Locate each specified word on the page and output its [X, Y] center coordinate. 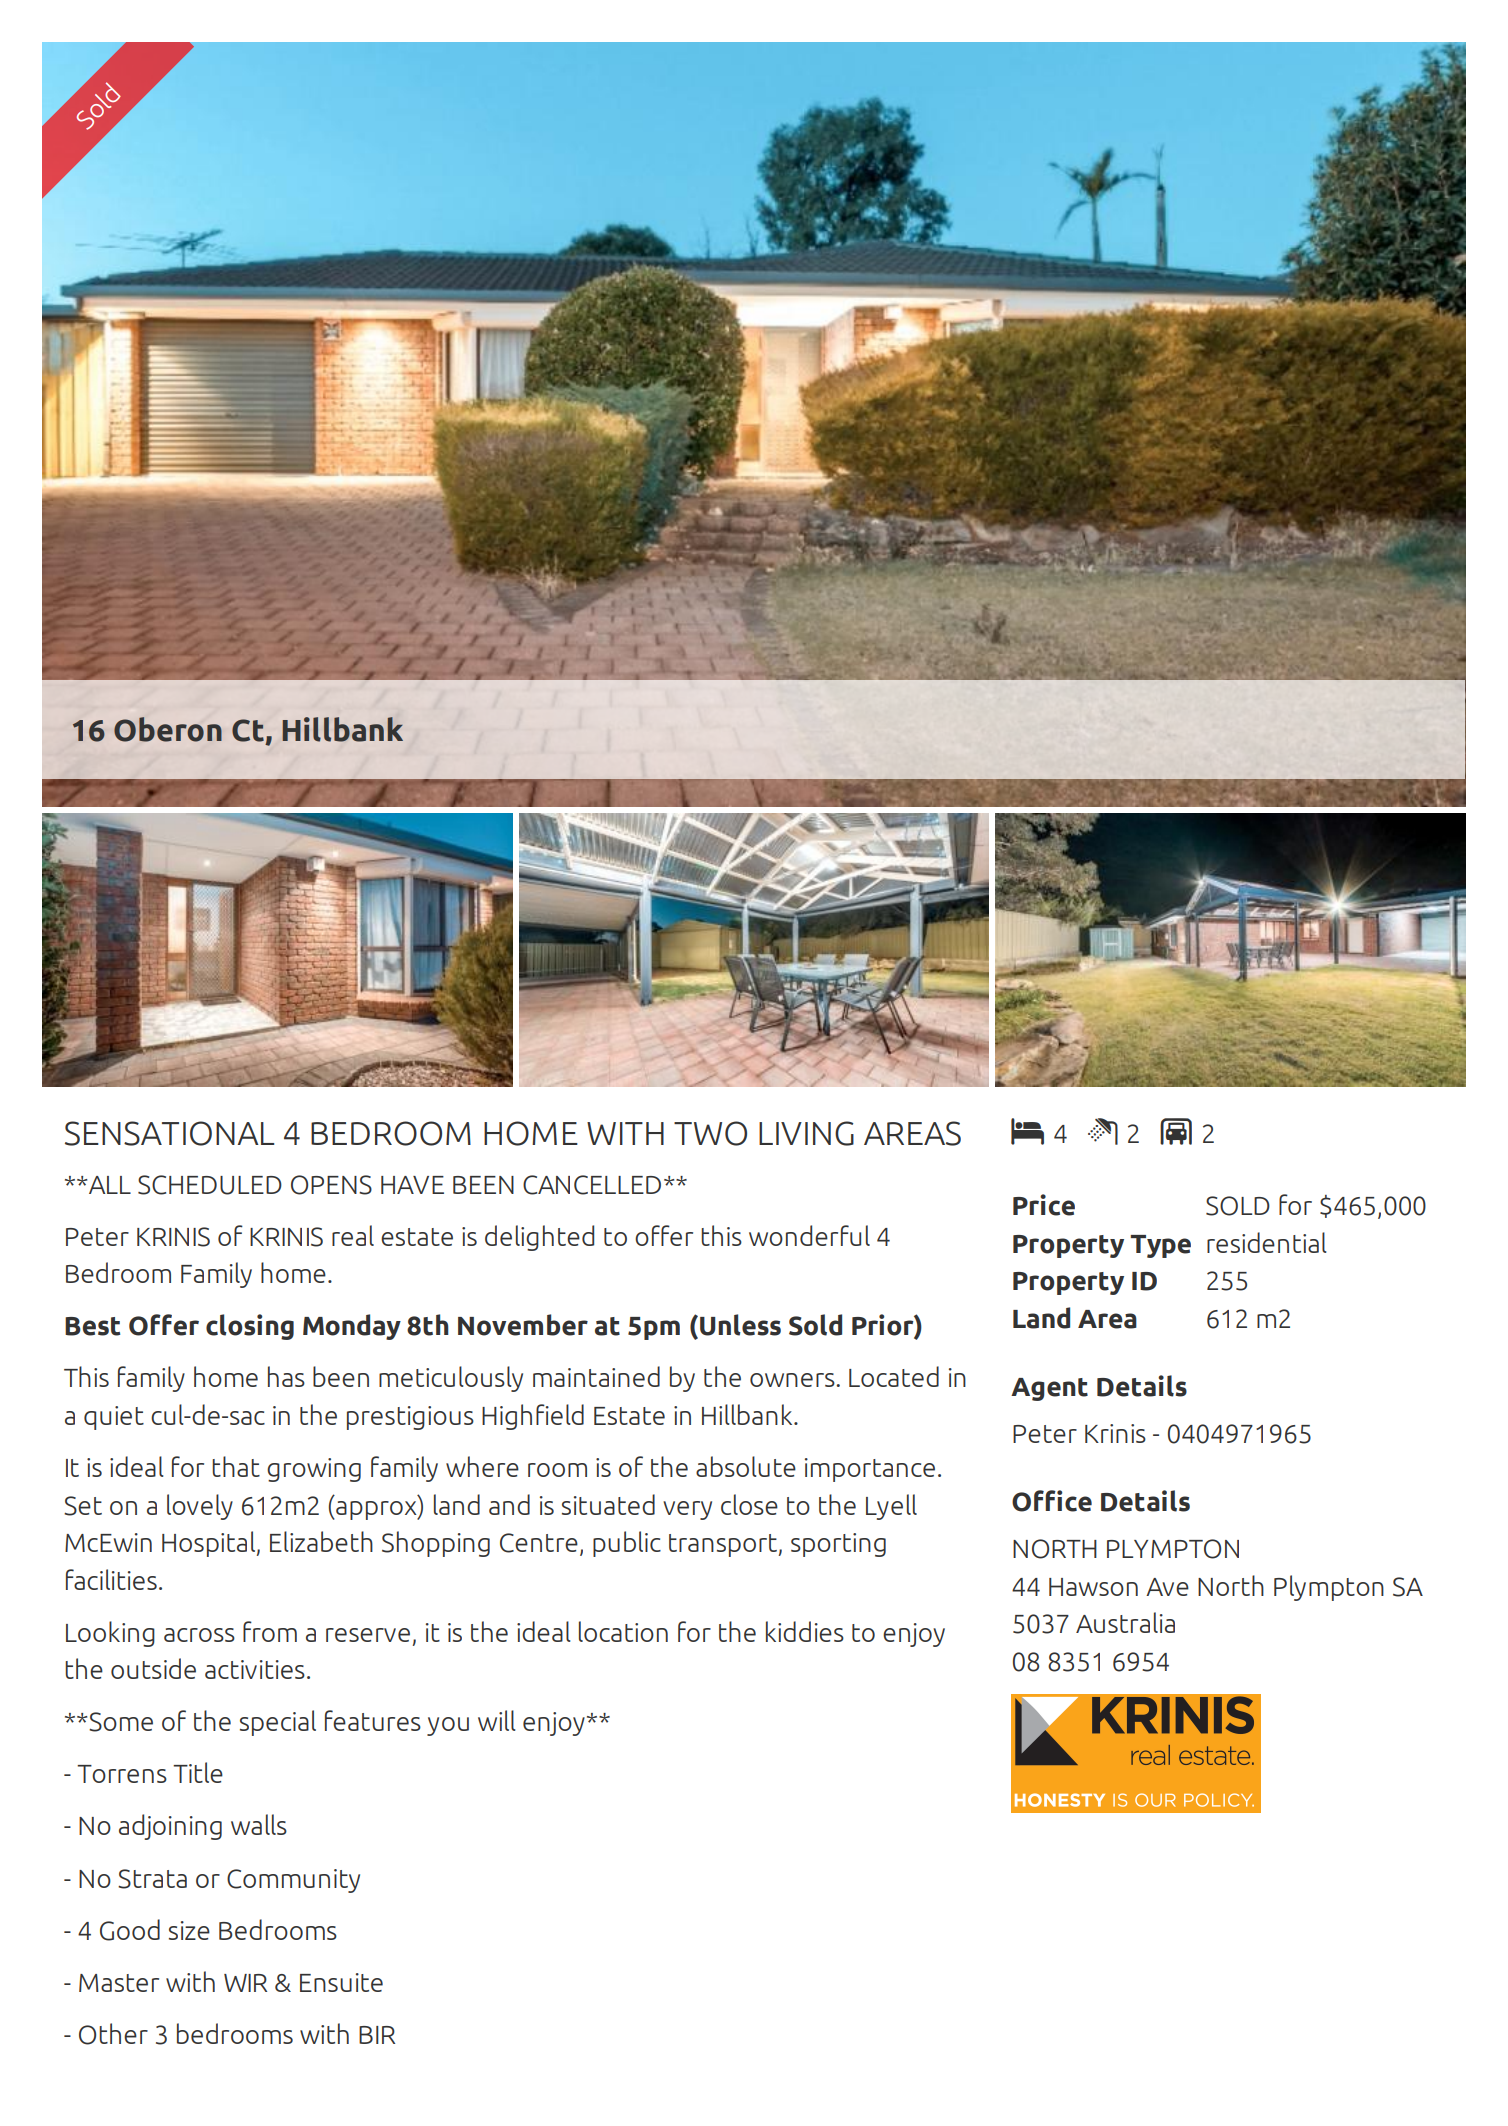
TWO [710, 1133]
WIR [245, 1983]
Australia [1125, 1622]
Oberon [168, 729]
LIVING [806, 1133]
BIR [377, 2035]
